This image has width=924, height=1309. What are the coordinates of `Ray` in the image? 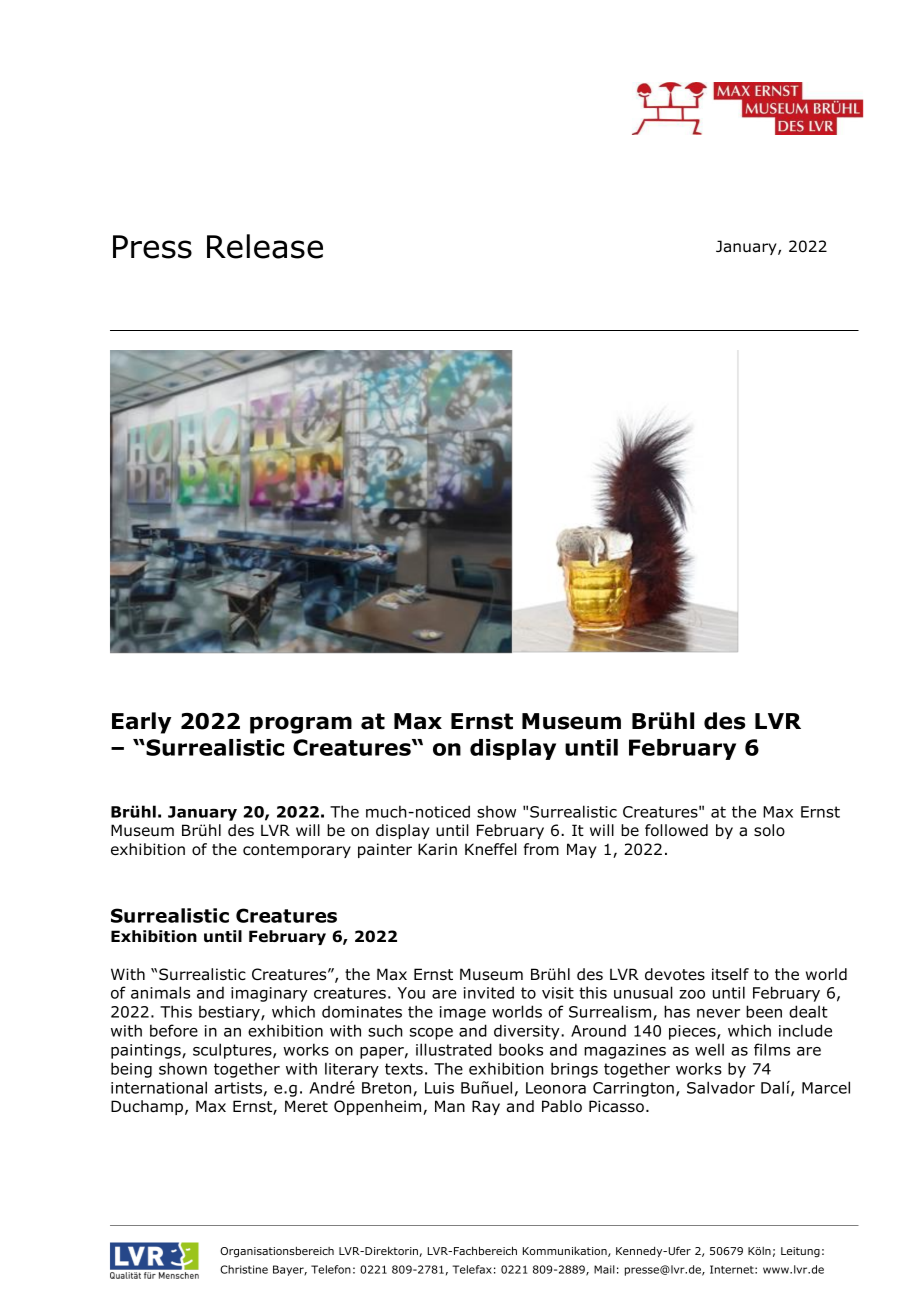 It's located at (486, 1107).
